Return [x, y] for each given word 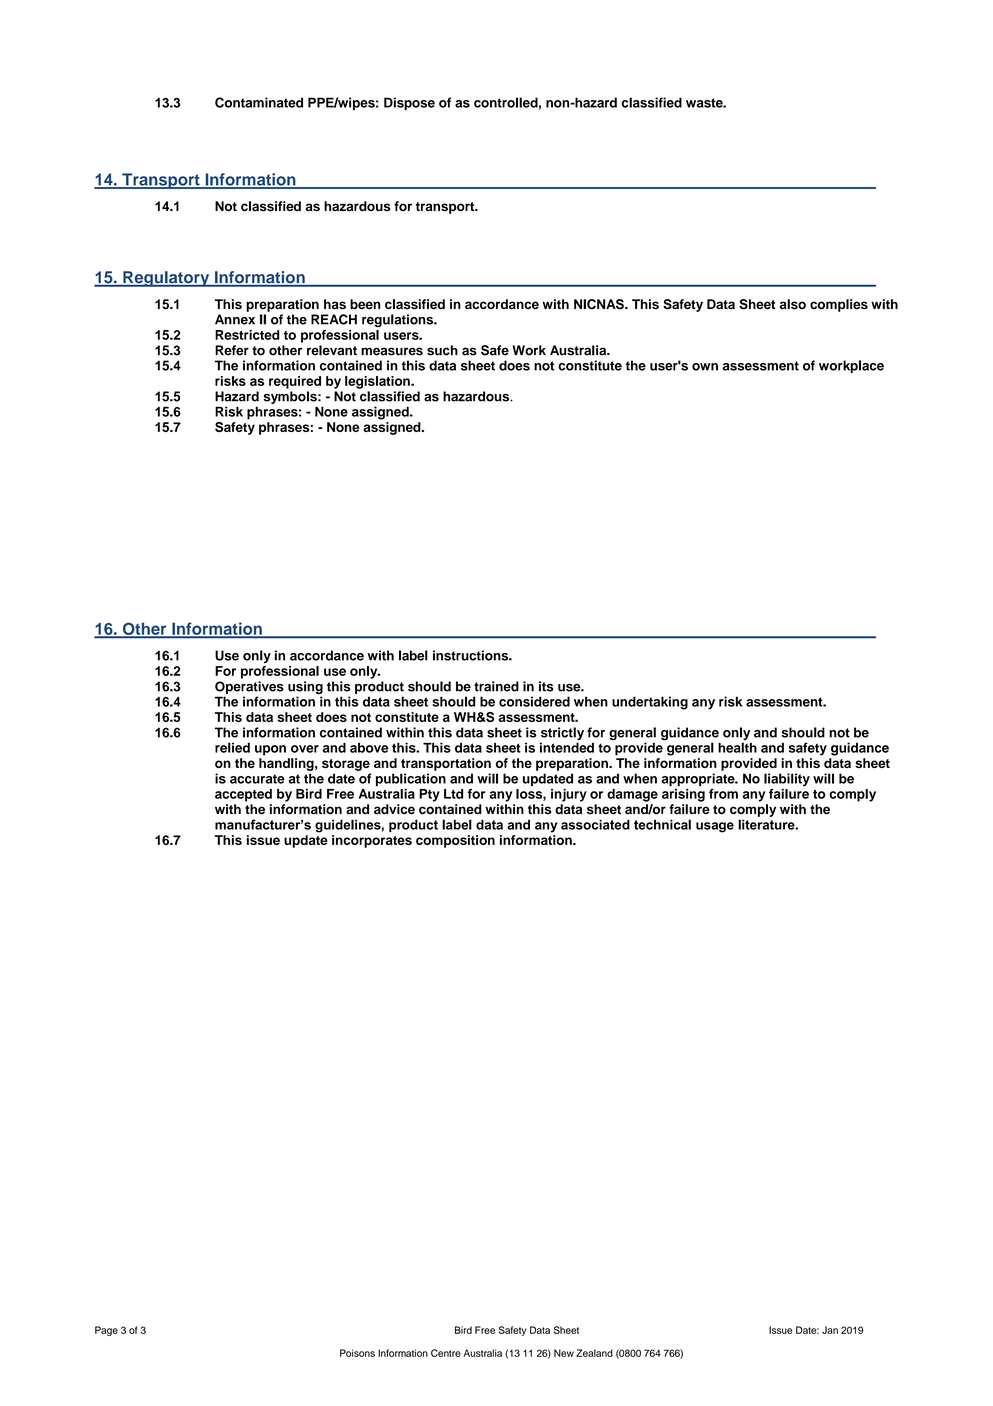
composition [455, 841]
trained [496, 686]
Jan [830, 1330]
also [793, 304]
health [737, 747]
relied [232, 747]
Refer [232, 350]
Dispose [409, 104]
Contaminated [259, 102]
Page [106, 1331]
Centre [446, 1353]
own [705, 367]
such [442, 350]
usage [715, 827]
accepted [243, 795]
